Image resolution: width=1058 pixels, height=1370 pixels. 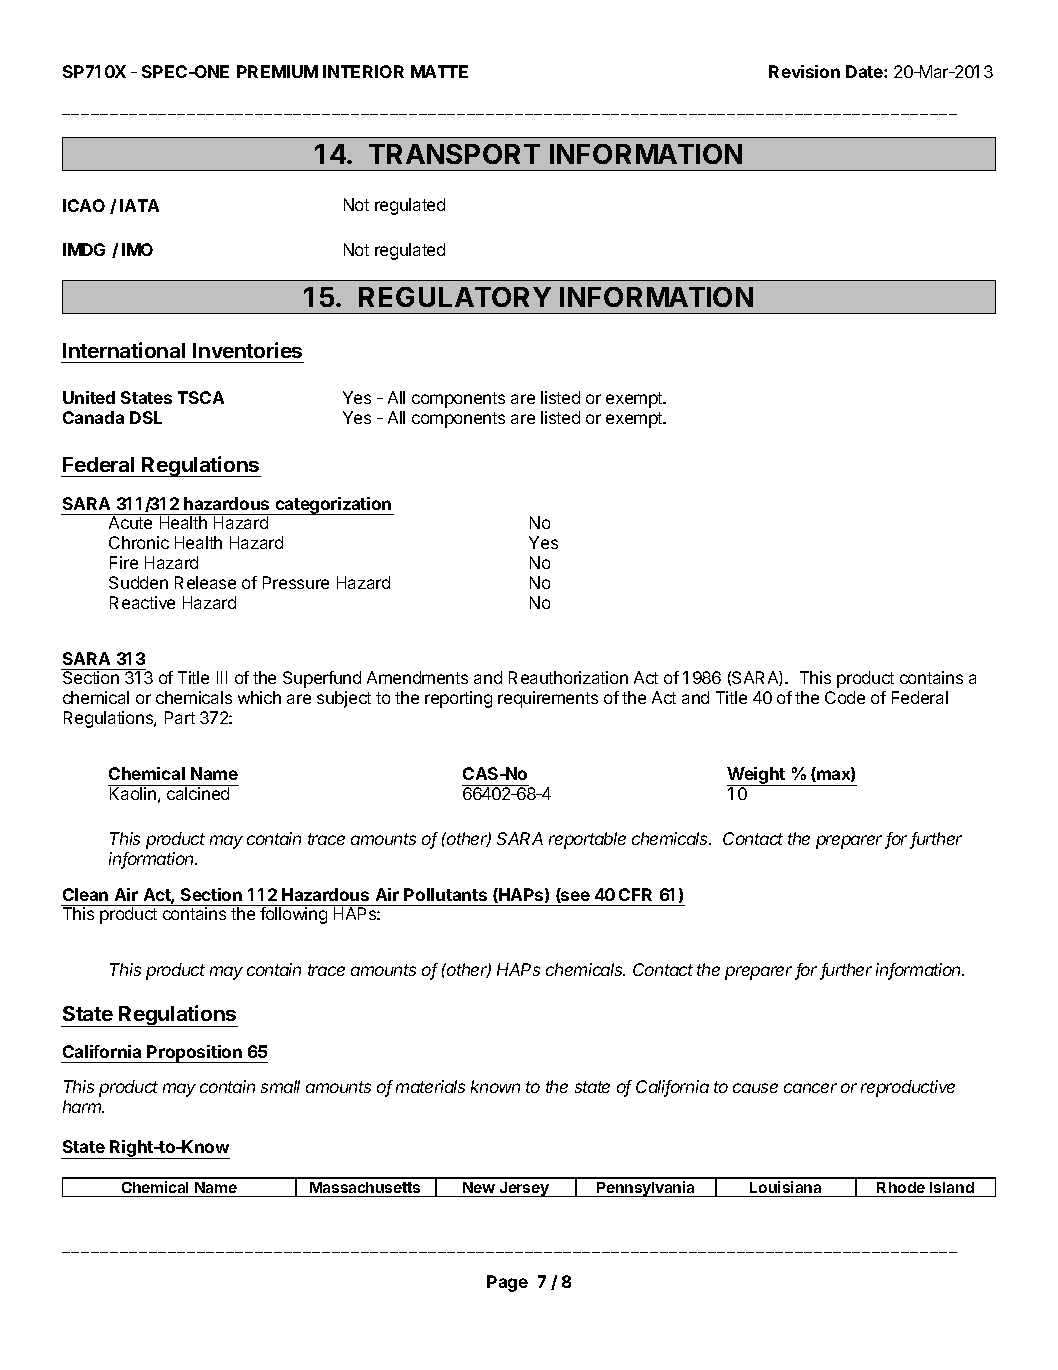 What do you see at coordinates (445, 894) in the screenshot?
I see `Pollutants` at bounding box center [445, 894].
